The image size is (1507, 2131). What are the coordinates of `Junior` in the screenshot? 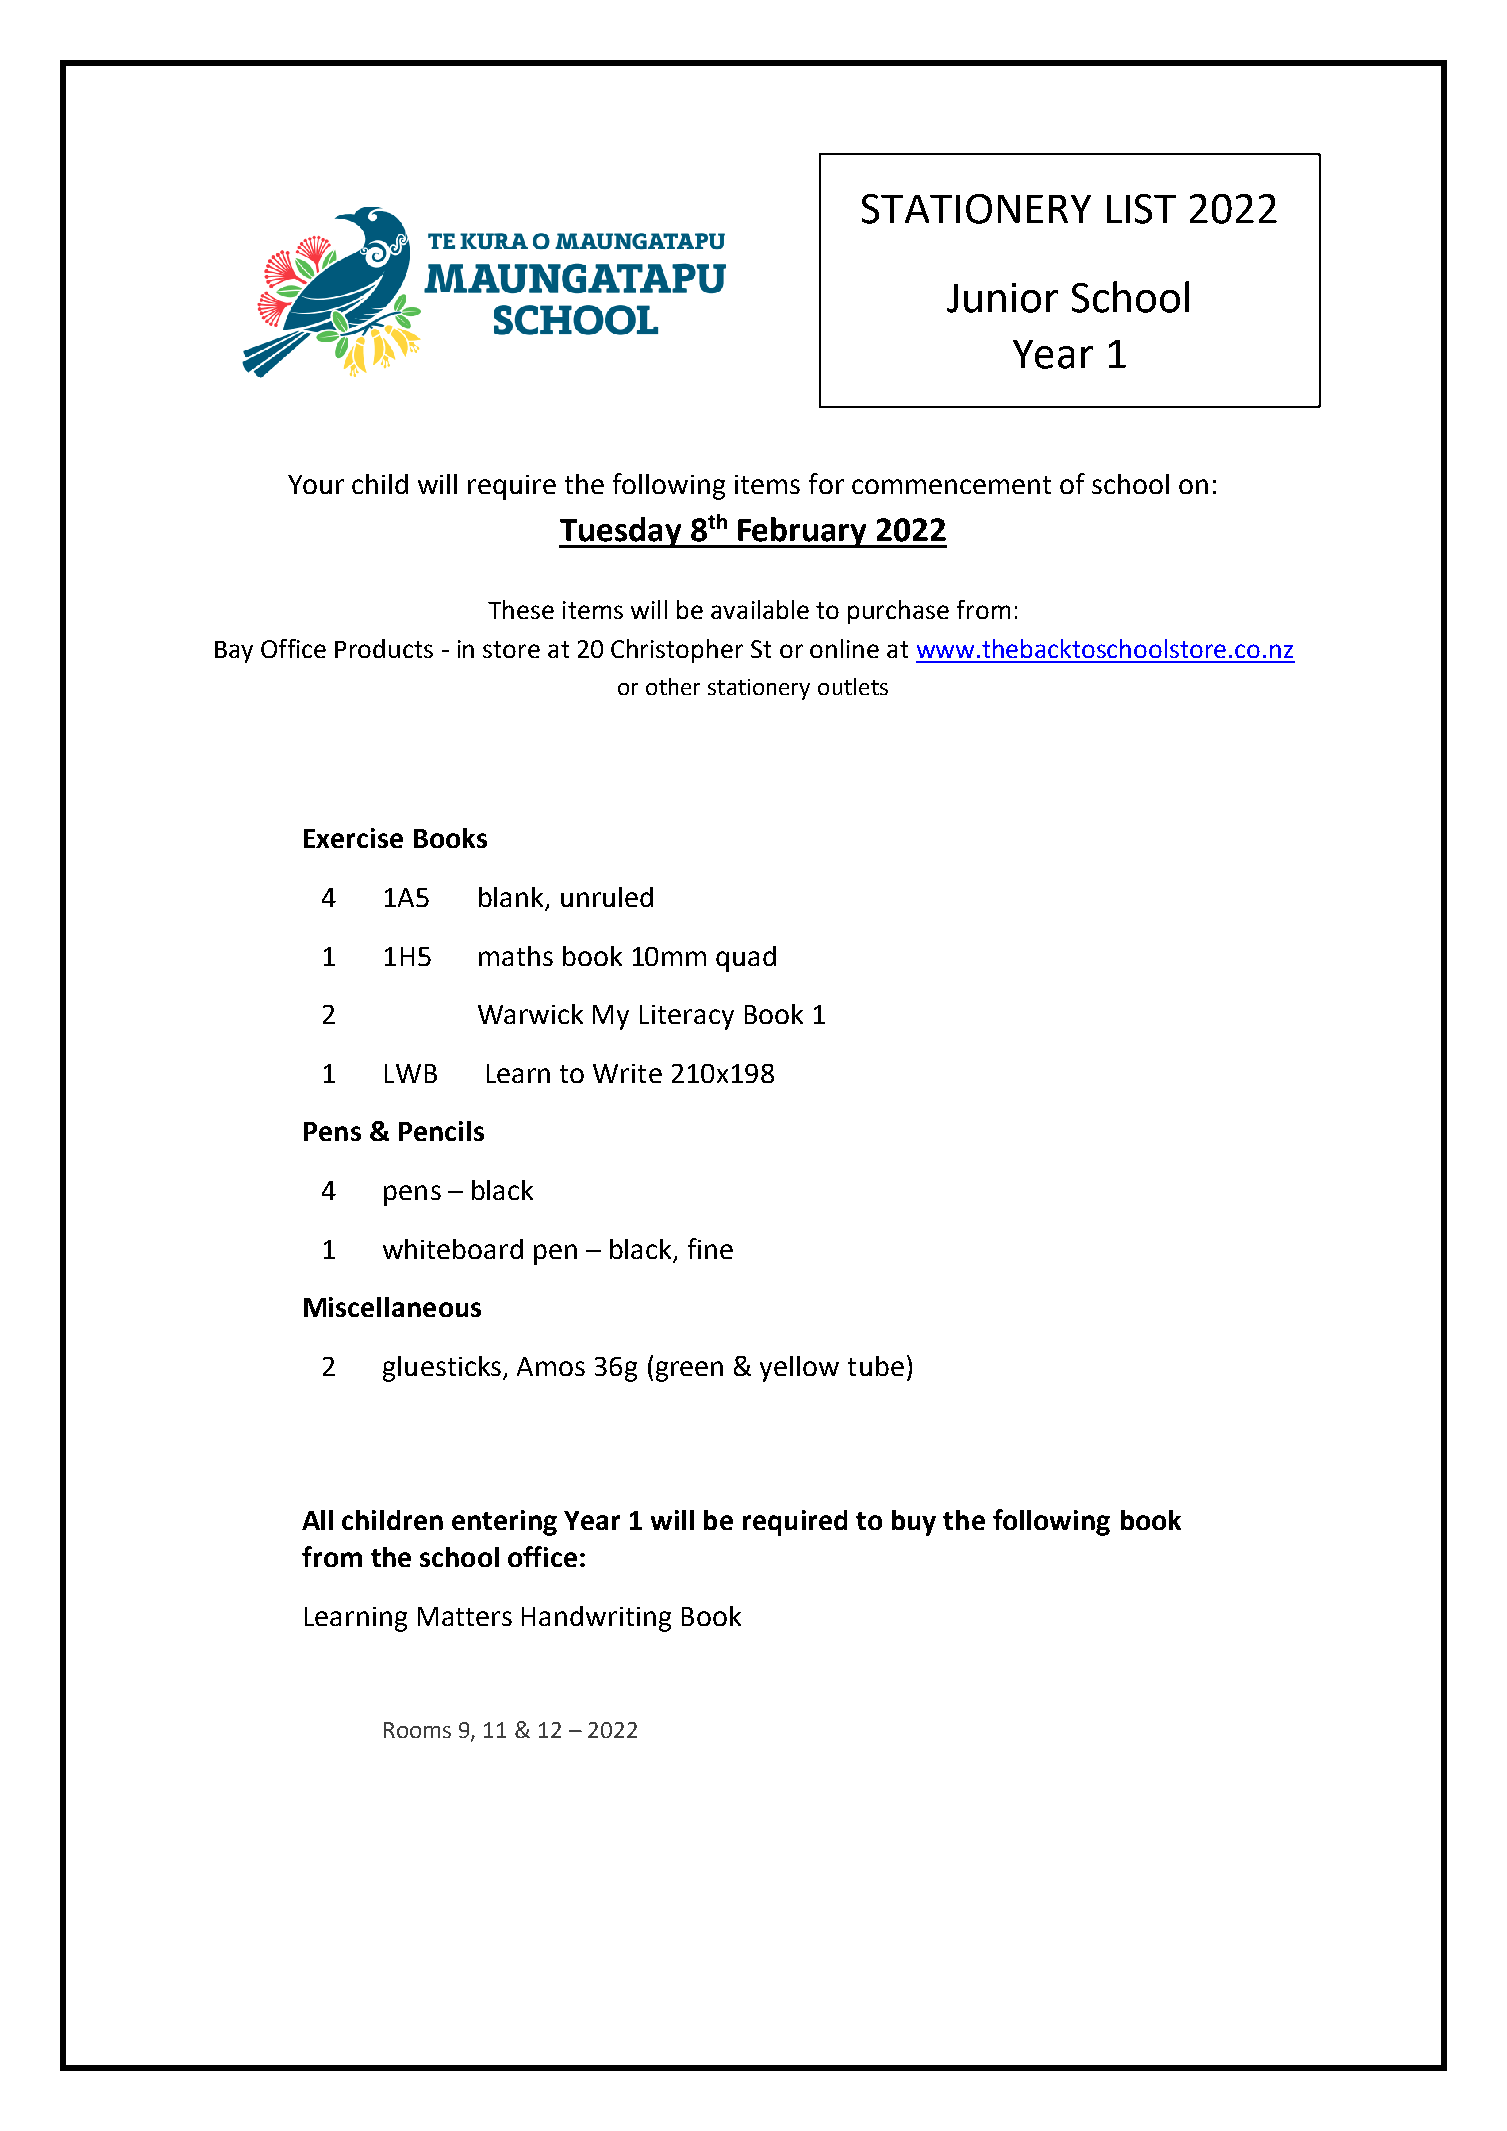 It's located at (1002, 298).
